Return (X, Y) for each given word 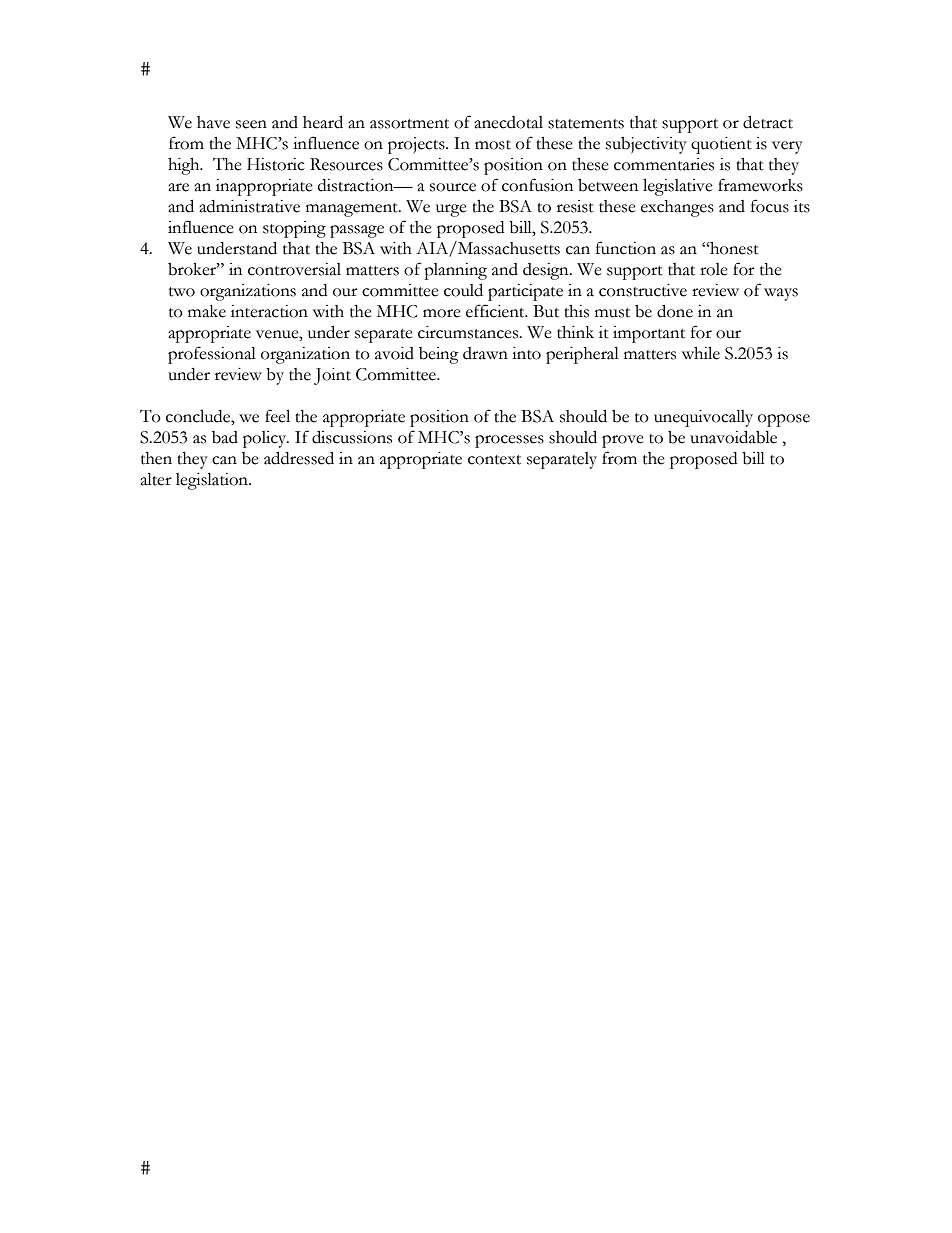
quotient (721, 145)
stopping (294, 229)
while (701, 353)
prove (623, 441)
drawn (485, 353)
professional (212, 355)
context (494, 460)
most (493, 145)
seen (251, 124)
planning (455, 271)
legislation (213, 481)
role (714, 269)
